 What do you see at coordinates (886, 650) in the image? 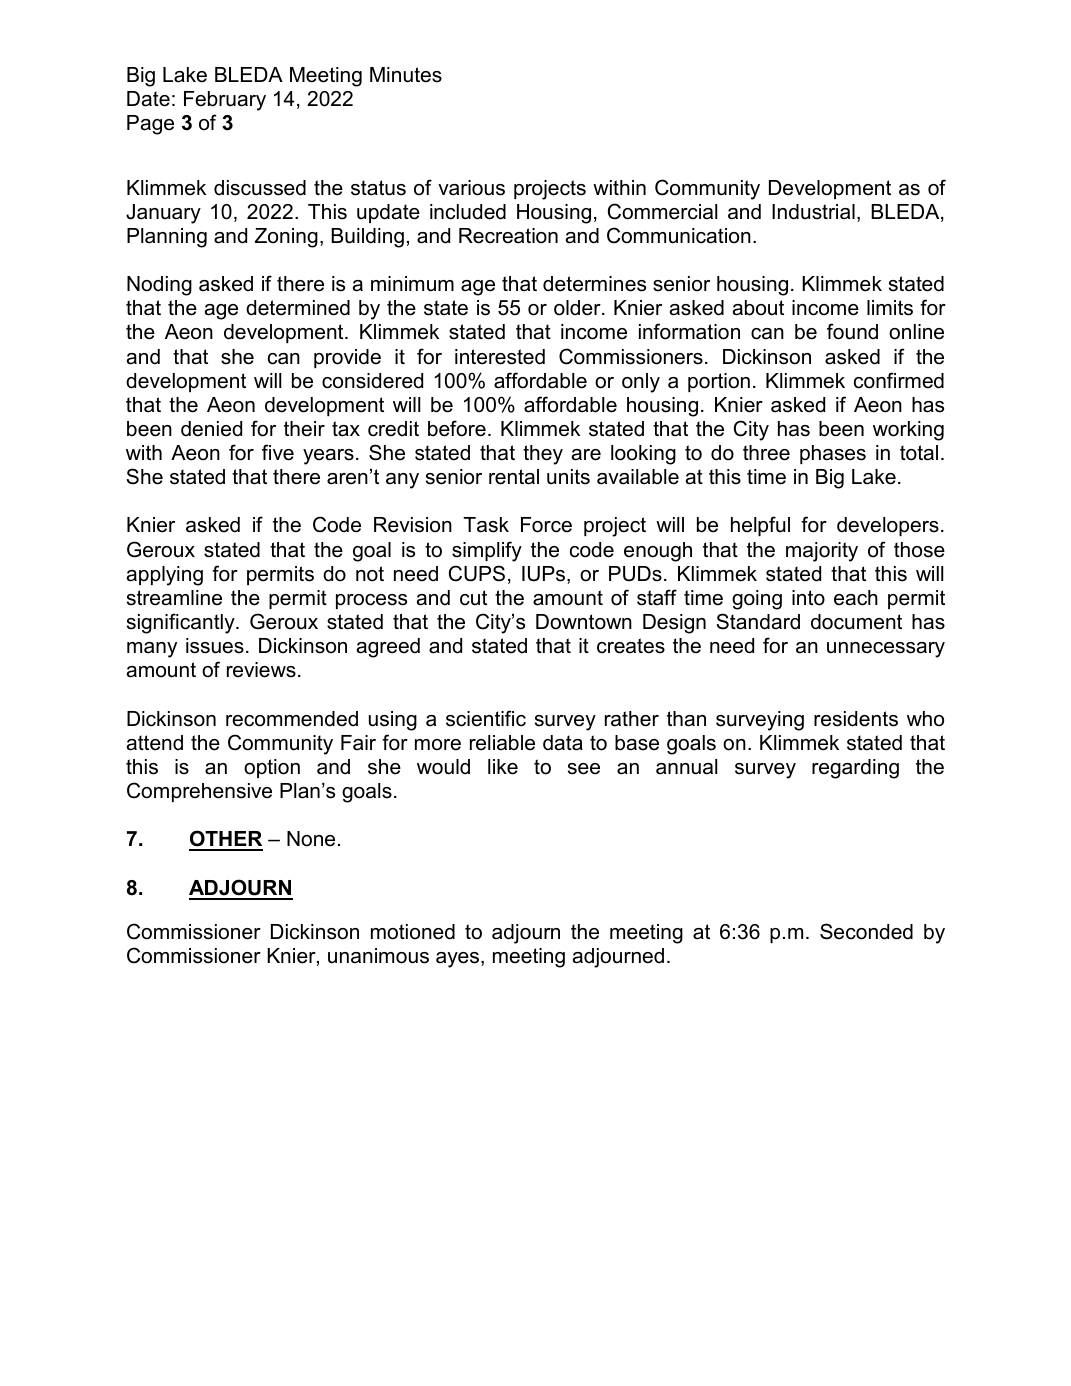
I see `unnecessary` at bounding box center [886, 650].
